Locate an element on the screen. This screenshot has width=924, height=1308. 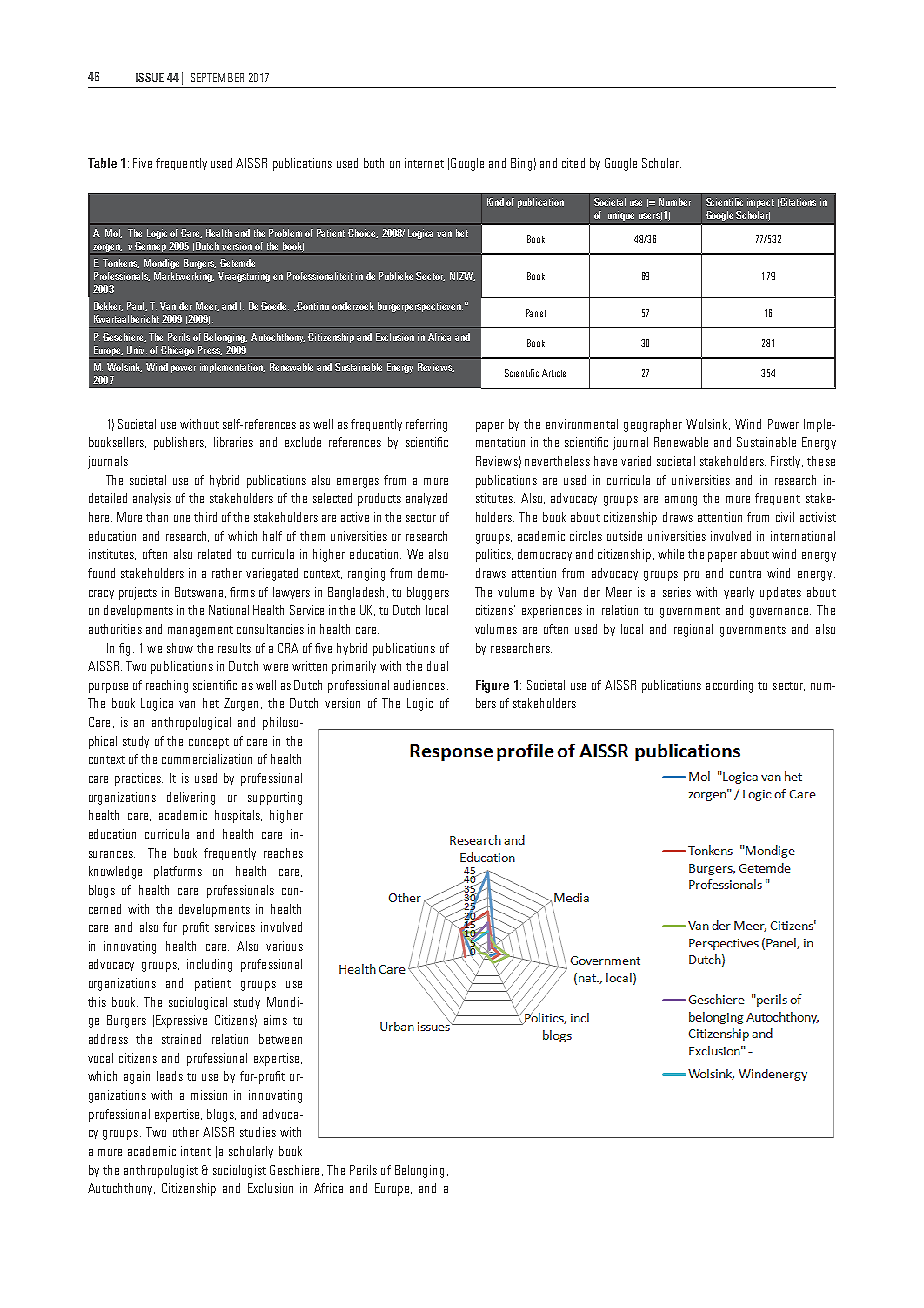
SEPTEMBER is located at coordinates (217, 77).
